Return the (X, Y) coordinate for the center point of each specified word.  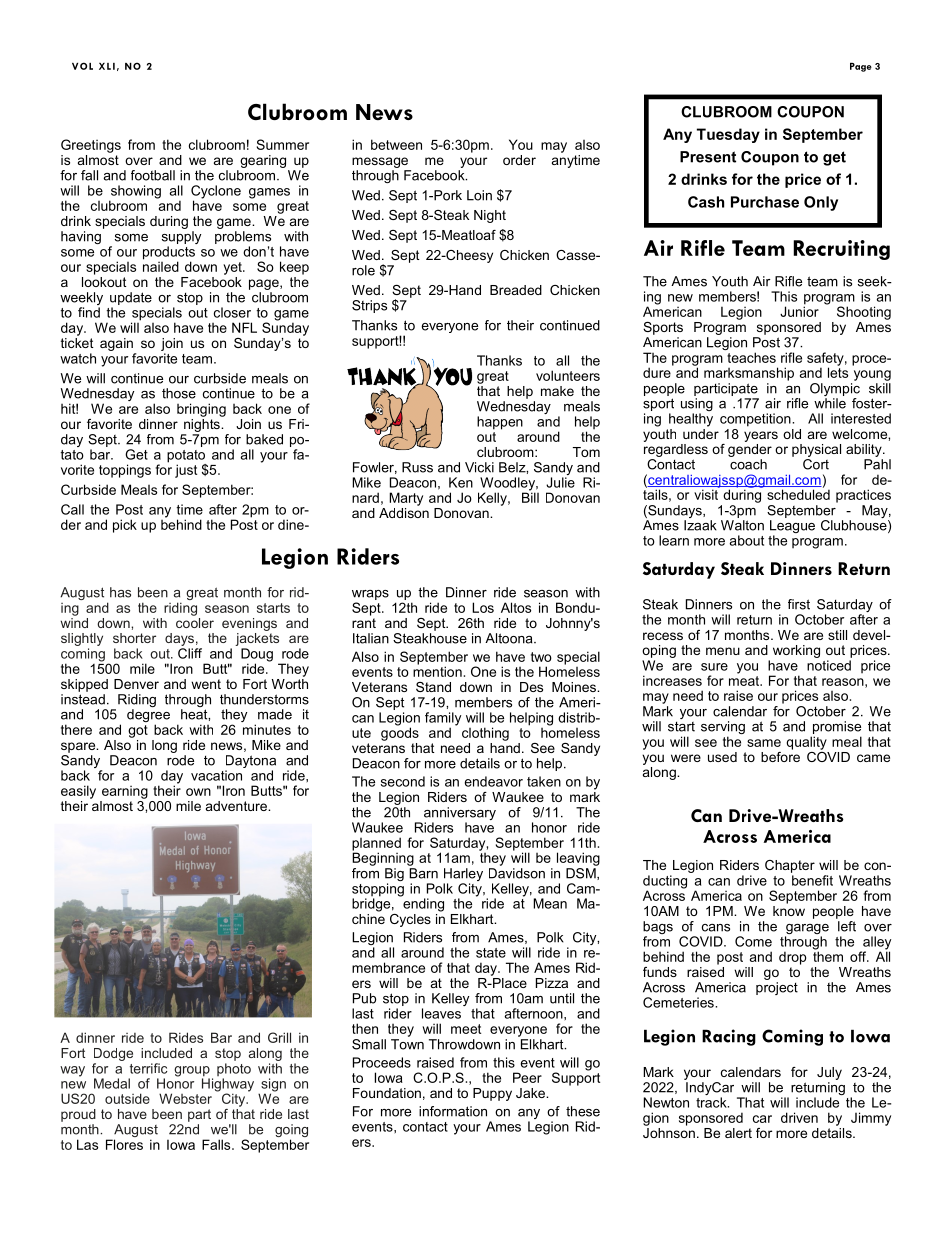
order (519, 160)
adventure (237, 806)
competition (756, 420)
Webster (185, 1098)
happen (500, 423)
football (153, 175)
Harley (463, 876)
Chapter (790, 866)
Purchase (765, 202)
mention (437, 670)
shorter (134, 638)
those (179, 393)
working (796, 651)
